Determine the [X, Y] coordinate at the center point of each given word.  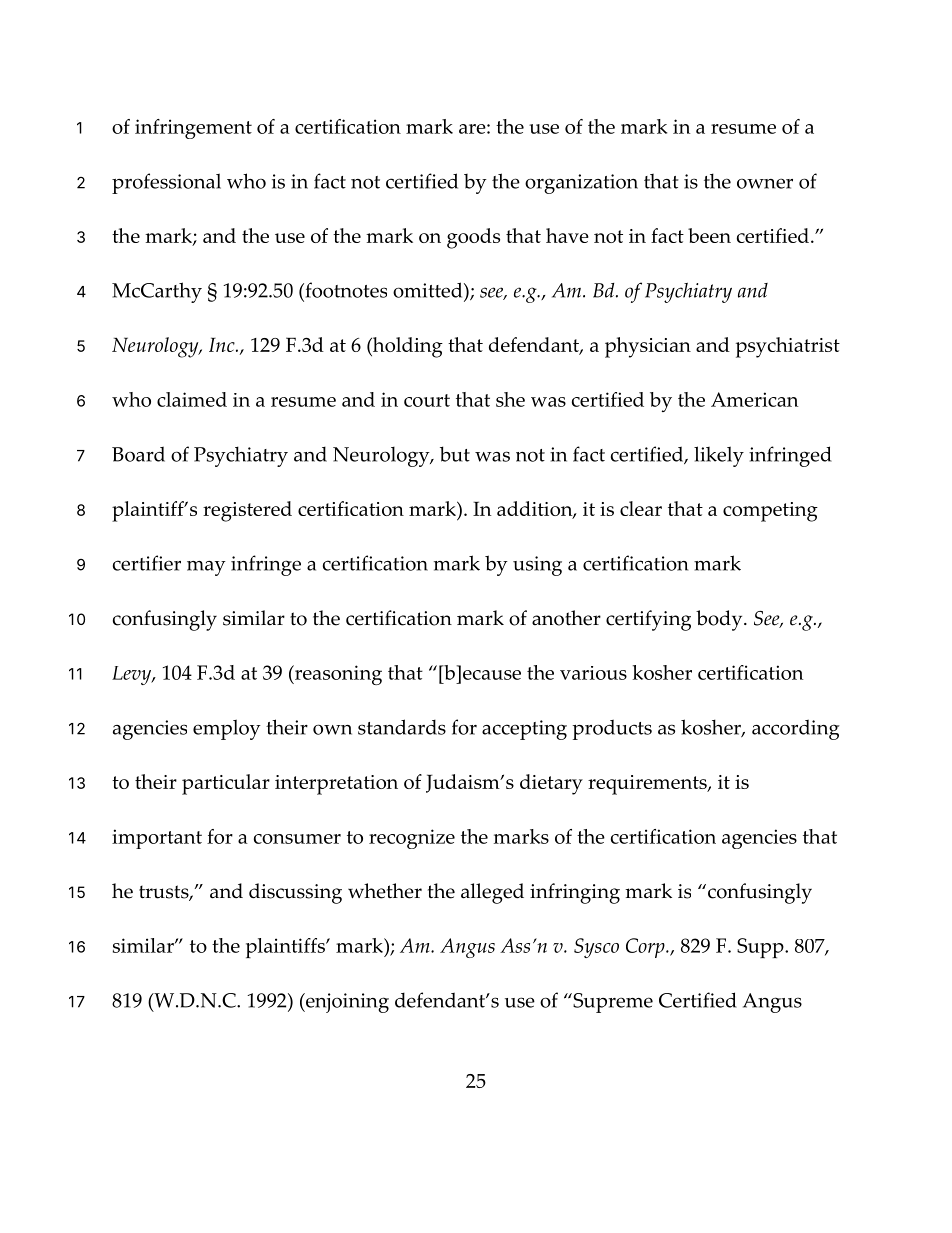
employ [227, 729]
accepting [524, 730]
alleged [492, 893]
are [473, 129]
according [796, 729]
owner [765, 183]
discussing [295, 893]
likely [719, 456]
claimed [192, 399]
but [455, 454]
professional [166, 183]
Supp [761, 948]
